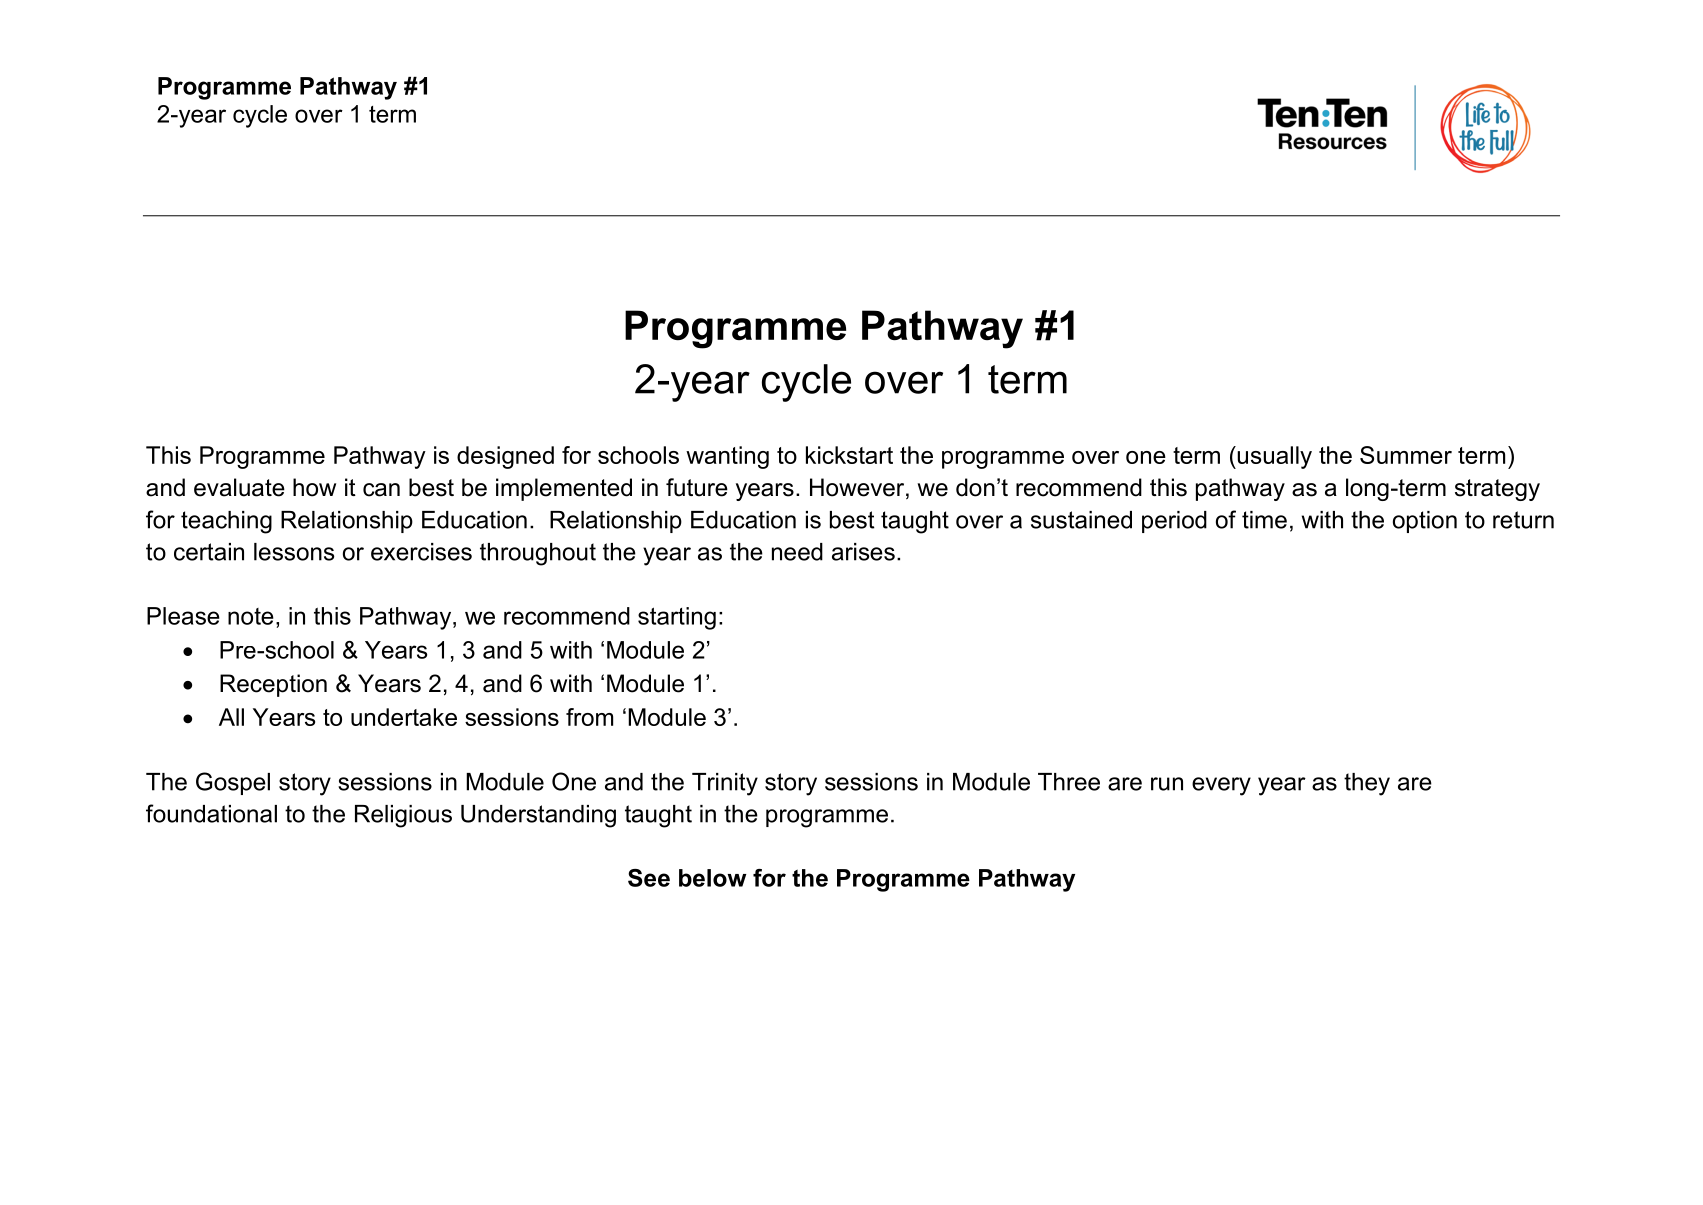 The image size is (1703, 1205). I want to click on kickstart, so click(849, 455).
